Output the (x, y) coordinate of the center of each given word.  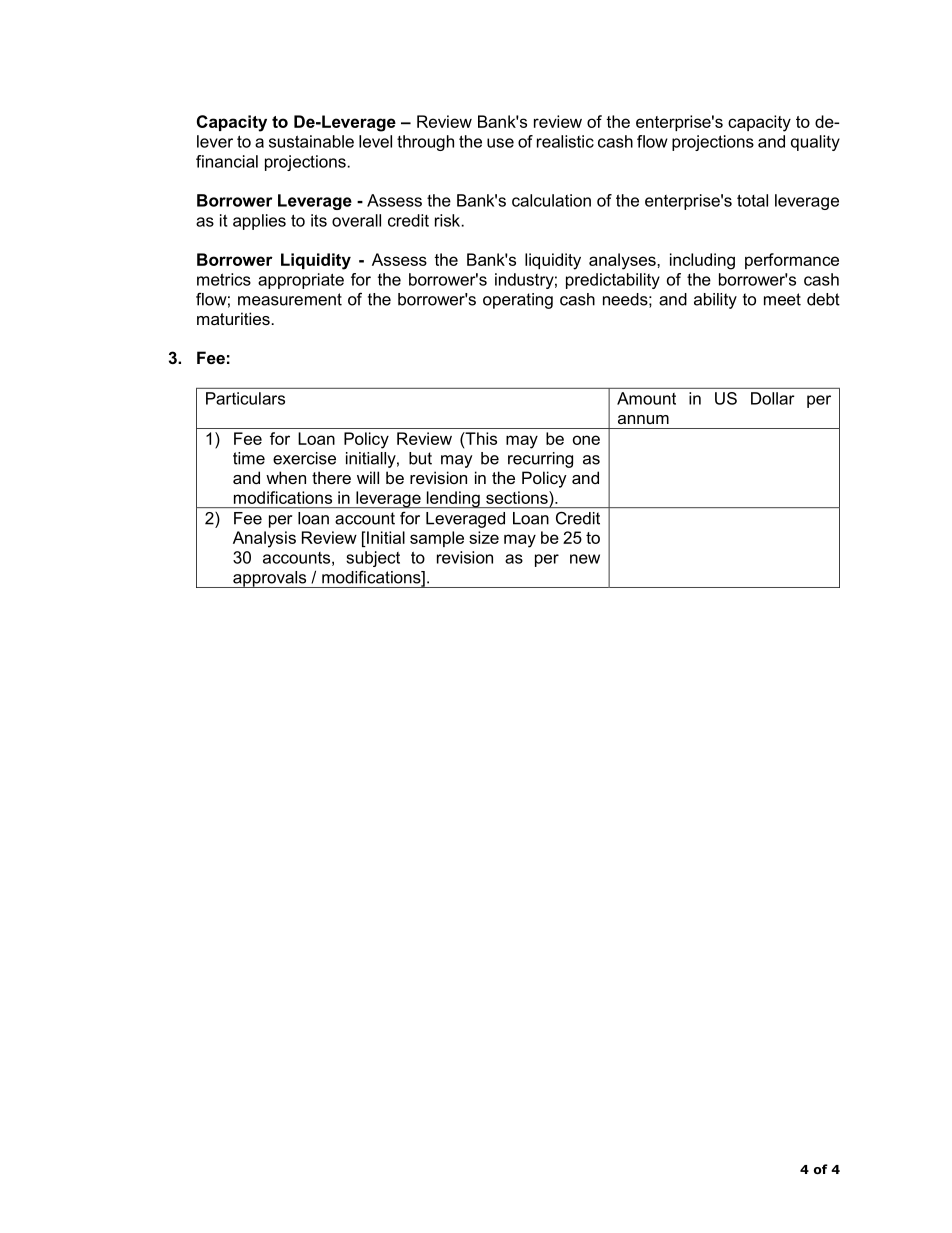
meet (782, 299)
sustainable (311, 141)
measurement (290, 299)
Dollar (773, 398)
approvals (270, 579)
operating (518, 301)
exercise (304, 458)
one (586, 440)
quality (815, 143)
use (500, 143)
